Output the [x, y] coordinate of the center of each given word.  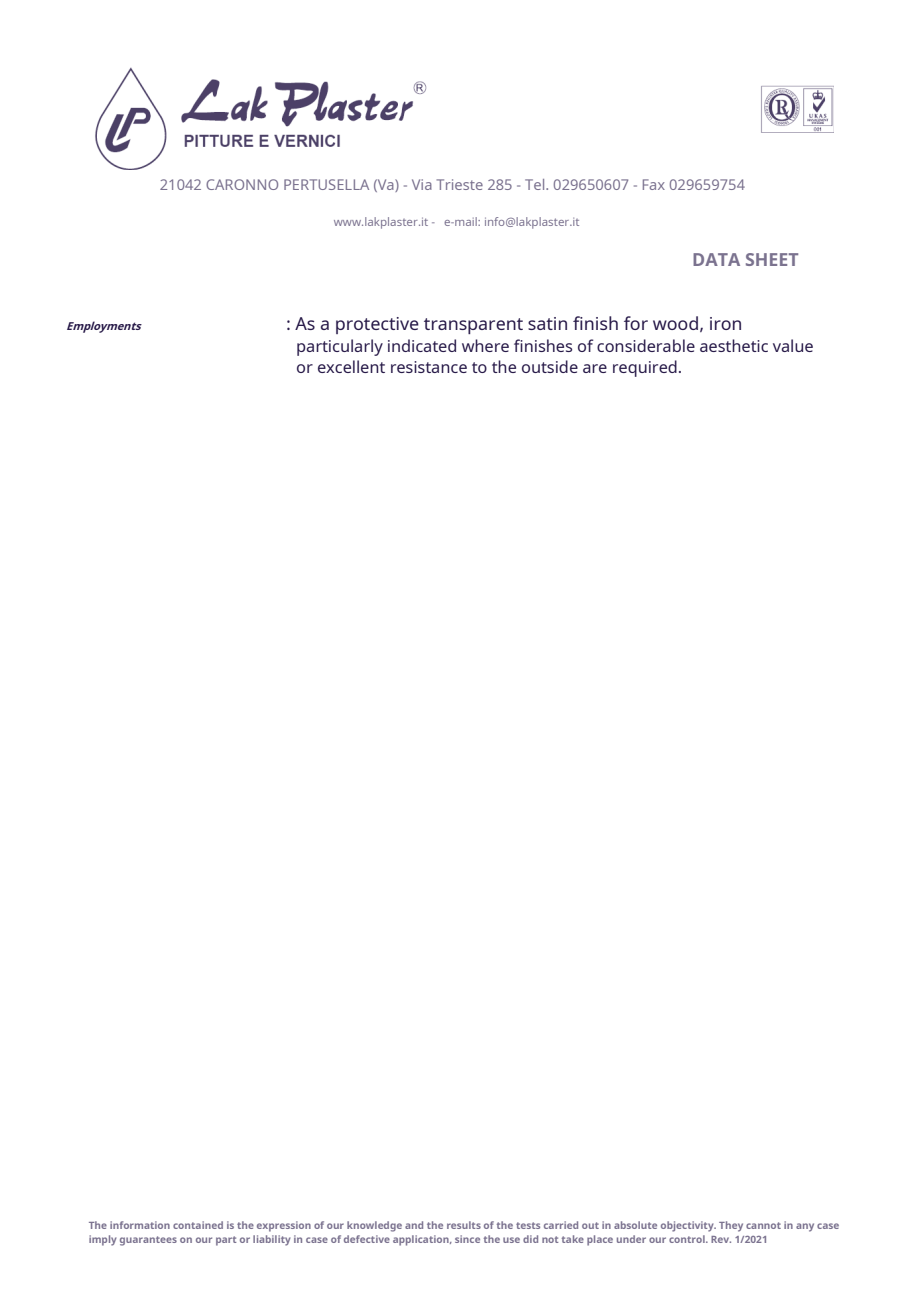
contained [198, 1225]
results [464, 1225]
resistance [429, 367]
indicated [422, 345]
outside [550, 366]
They [731, 1226]
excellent [351, 366]
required [645, 368]
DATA [716, 259]
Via [422, 184]
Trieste [460, 184]
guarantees [148, 1241]
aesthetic [734, 345]
